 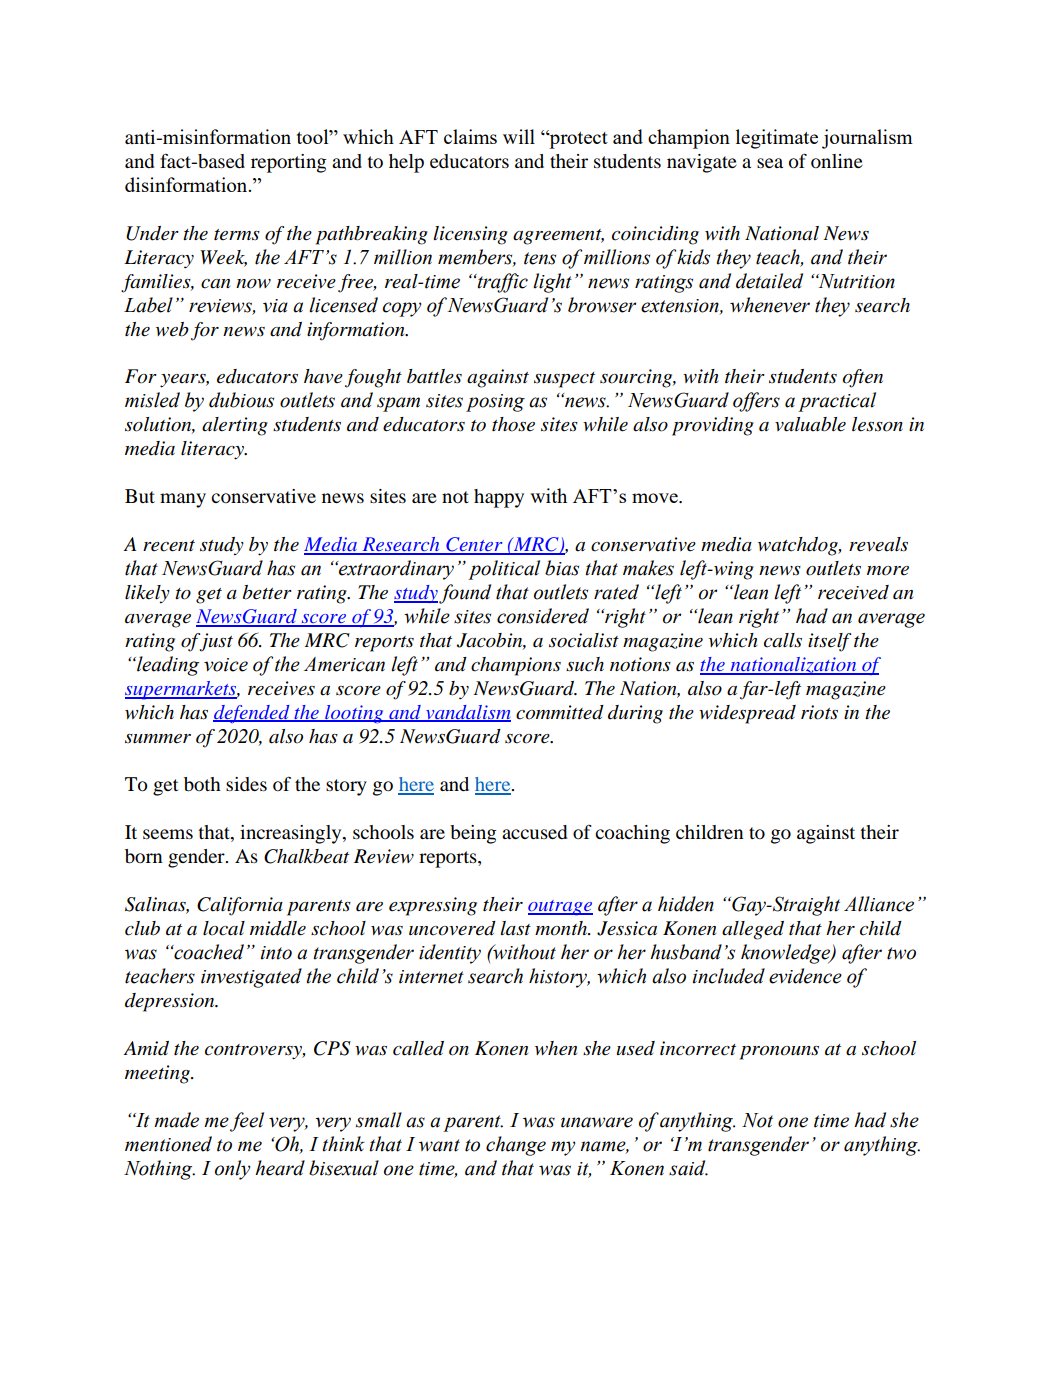 What do you see at coordinates (560, 712) in the document?
I see `committed` at bounding box center [560, 712].
